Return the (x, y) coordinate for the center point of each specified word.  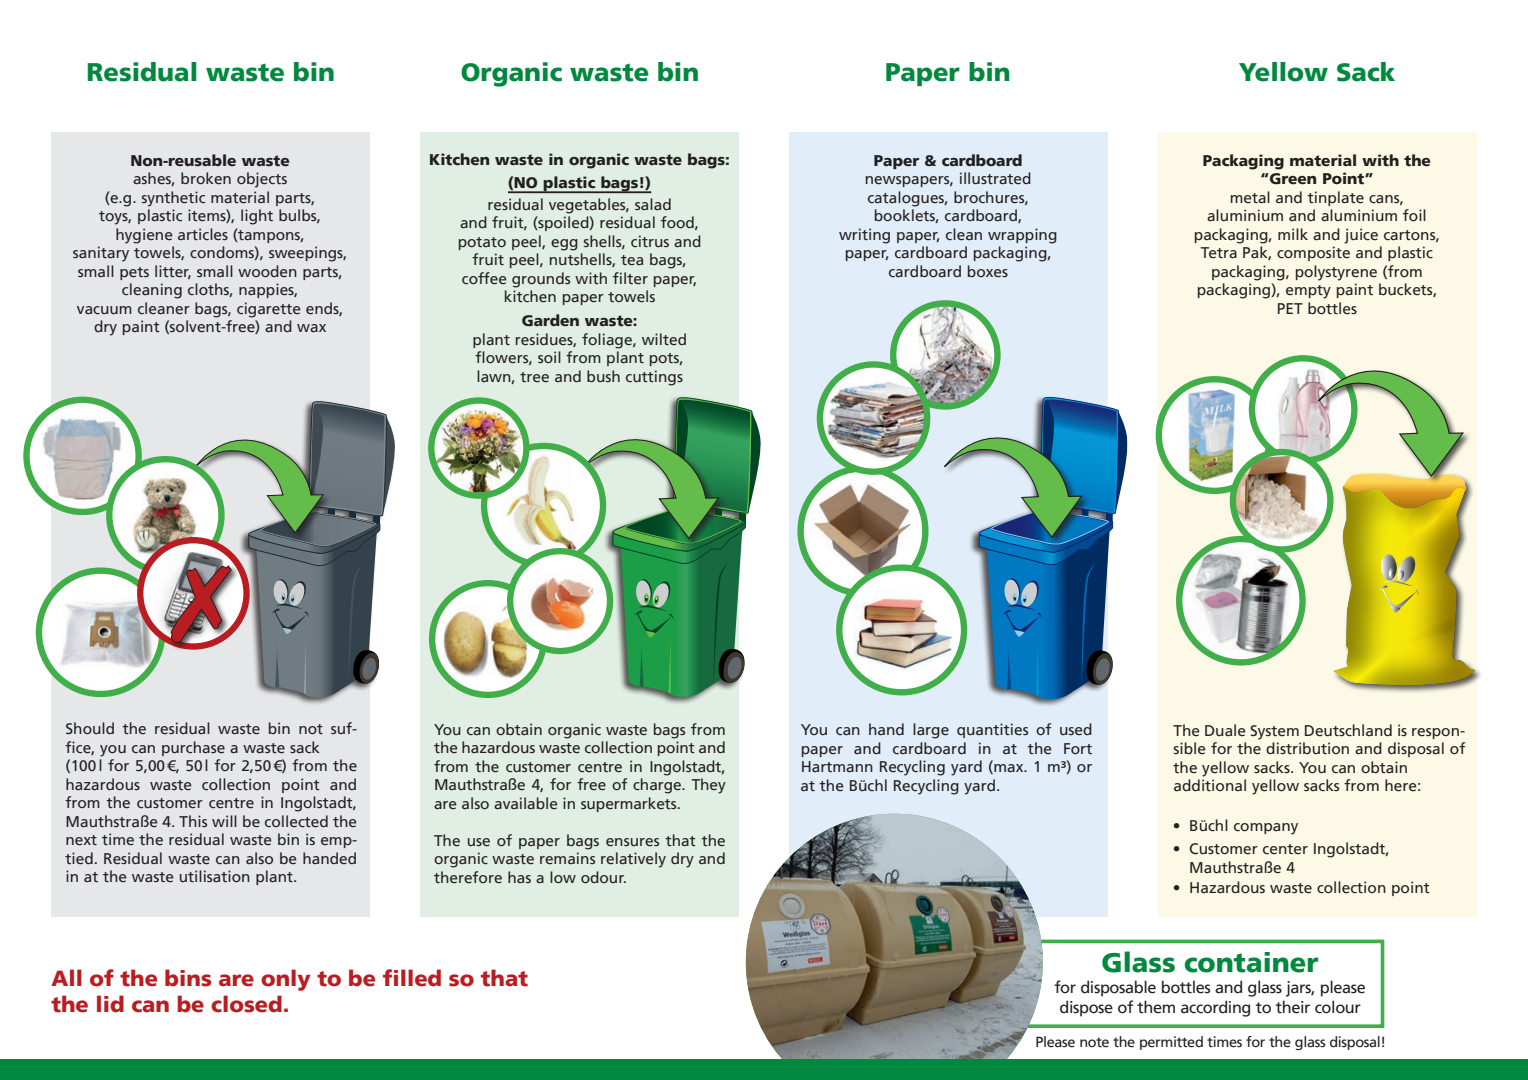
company (1266, 829)
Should (90, 728)
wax (311, 328)
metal (1250, 197)
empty (1308, 292)
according (1215, 1008)
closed (246, 1004)
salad (653, 204)
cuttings (654, 378)
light (257, 217)
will (224, 821)
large (931, 731)
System (1274, 732)
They (709, 786)
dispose (1086, 1008)
